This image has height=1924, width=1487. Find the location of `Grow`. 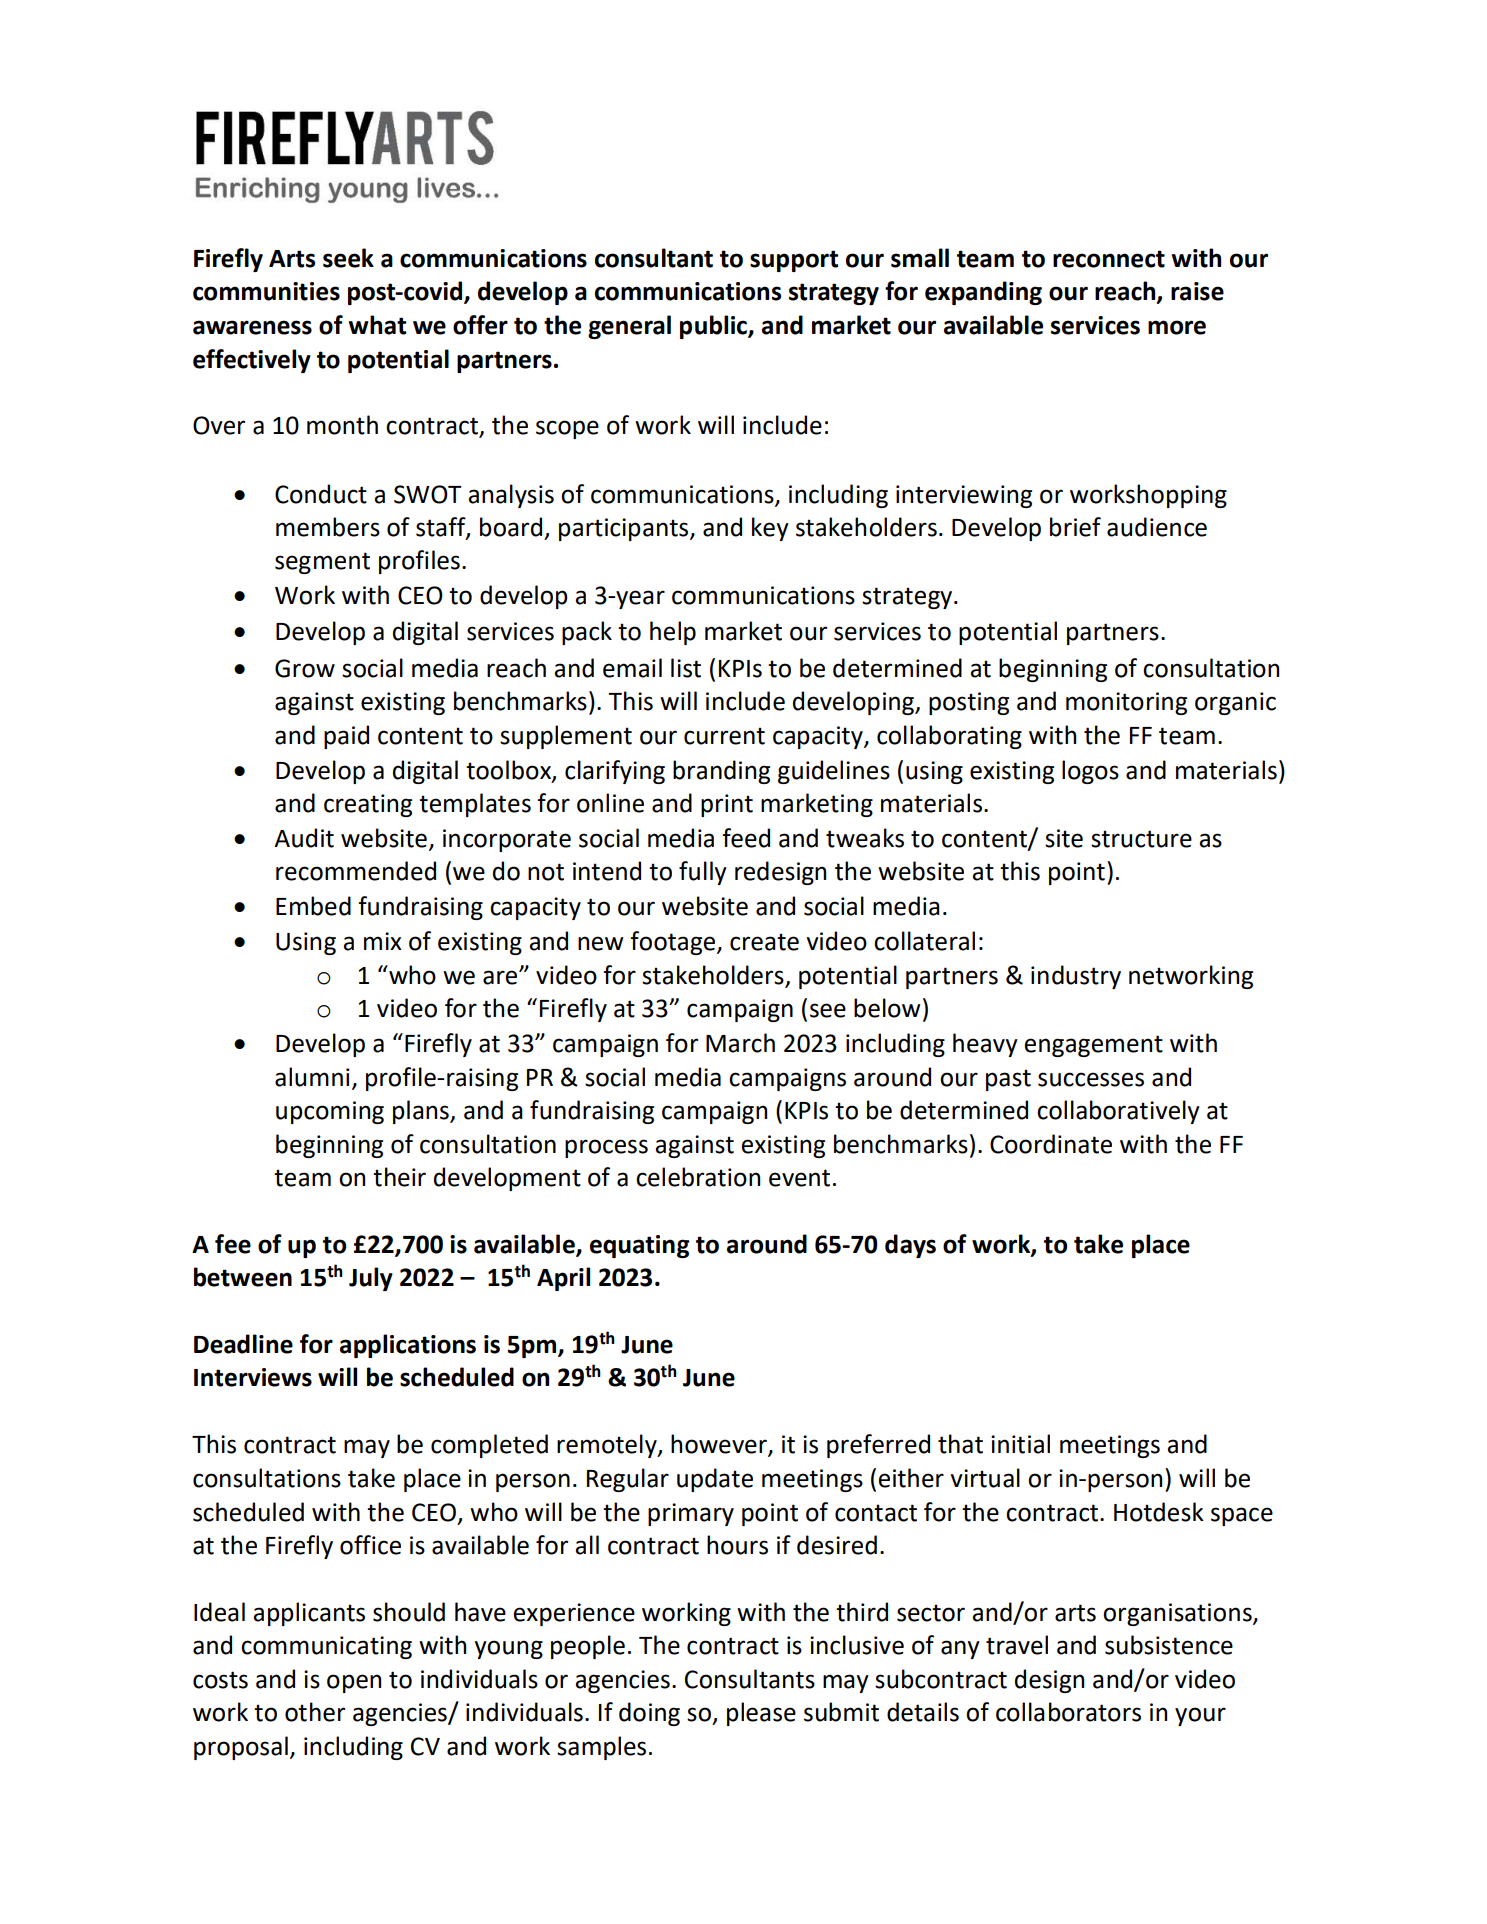

Grow is located at coordinates (305, 668).
